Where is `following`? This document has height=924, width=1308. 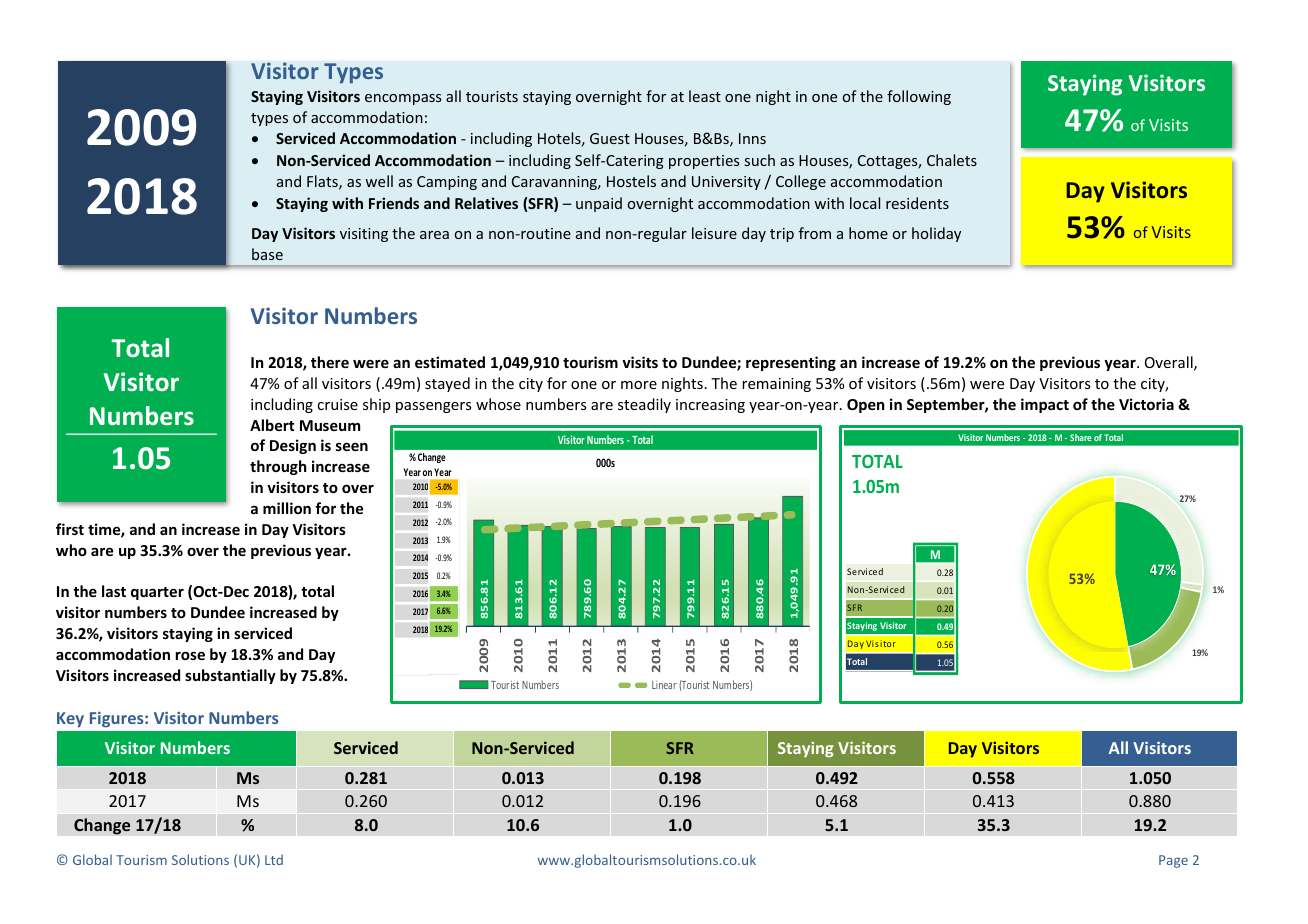 following is located at coordinates (919, 97).
